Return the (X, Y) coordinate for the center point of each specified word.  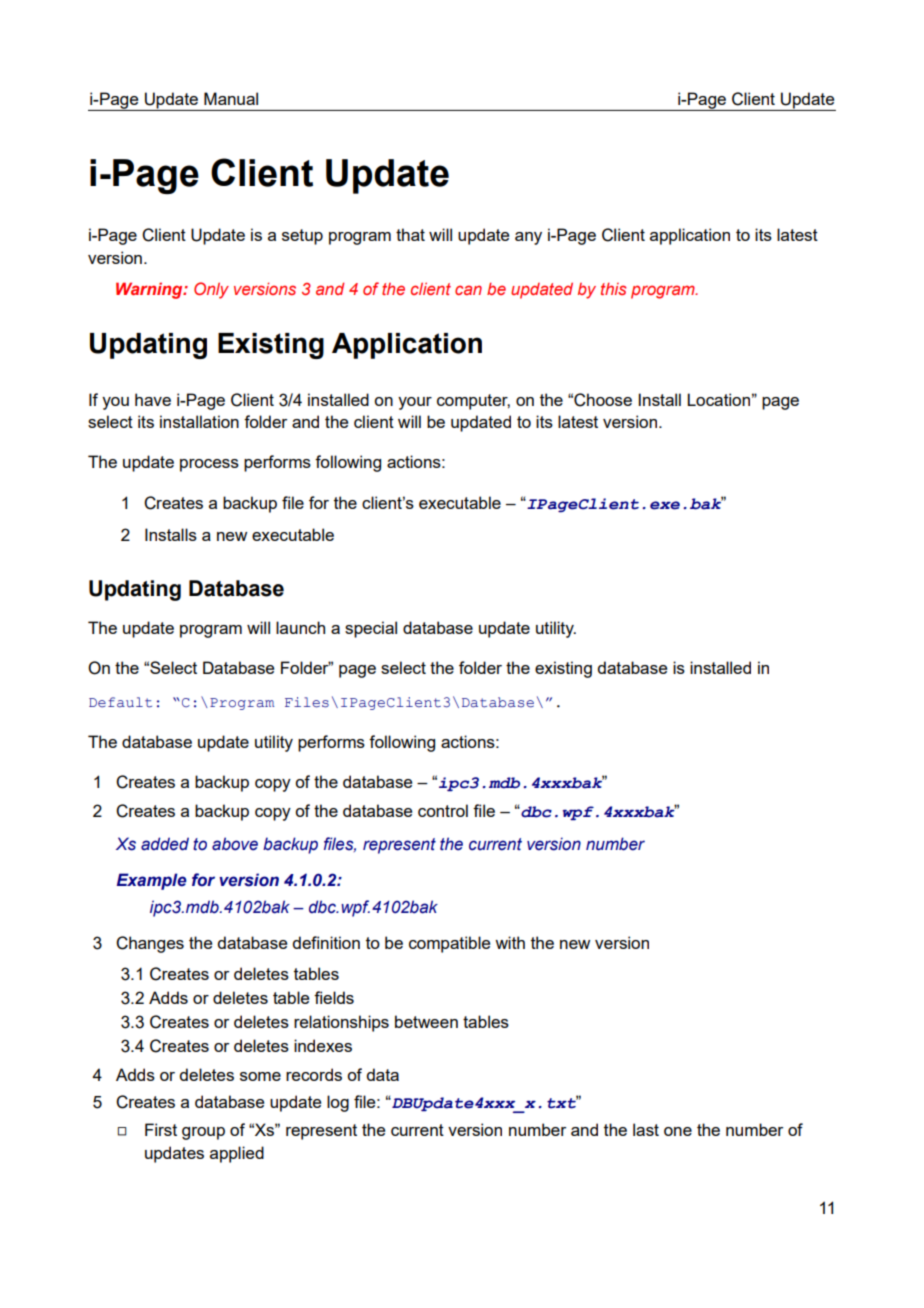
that (410, 234)
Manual (231, 98)
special (371, 629)
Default (120, 702)
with (510, 942)
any (528, 238)
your (415, 403)
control (443, 810)
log (338, 1103)
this (613, 288)
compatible (449, 944)
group (203, 1133)
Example (152, 881)
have (153, 399)
